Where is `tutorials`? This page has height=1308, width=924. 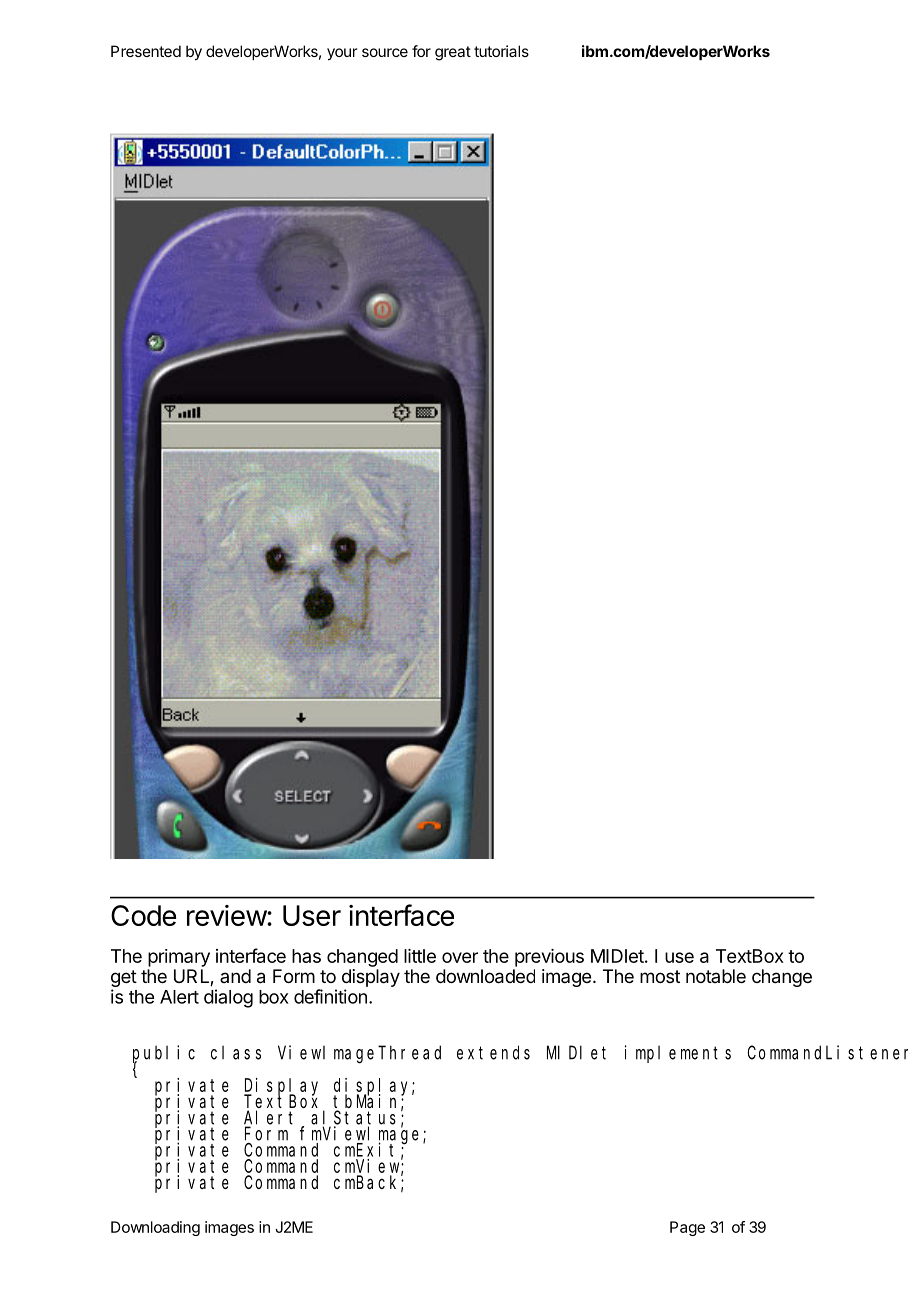
tutorials is located at coordinates (501, 51).
